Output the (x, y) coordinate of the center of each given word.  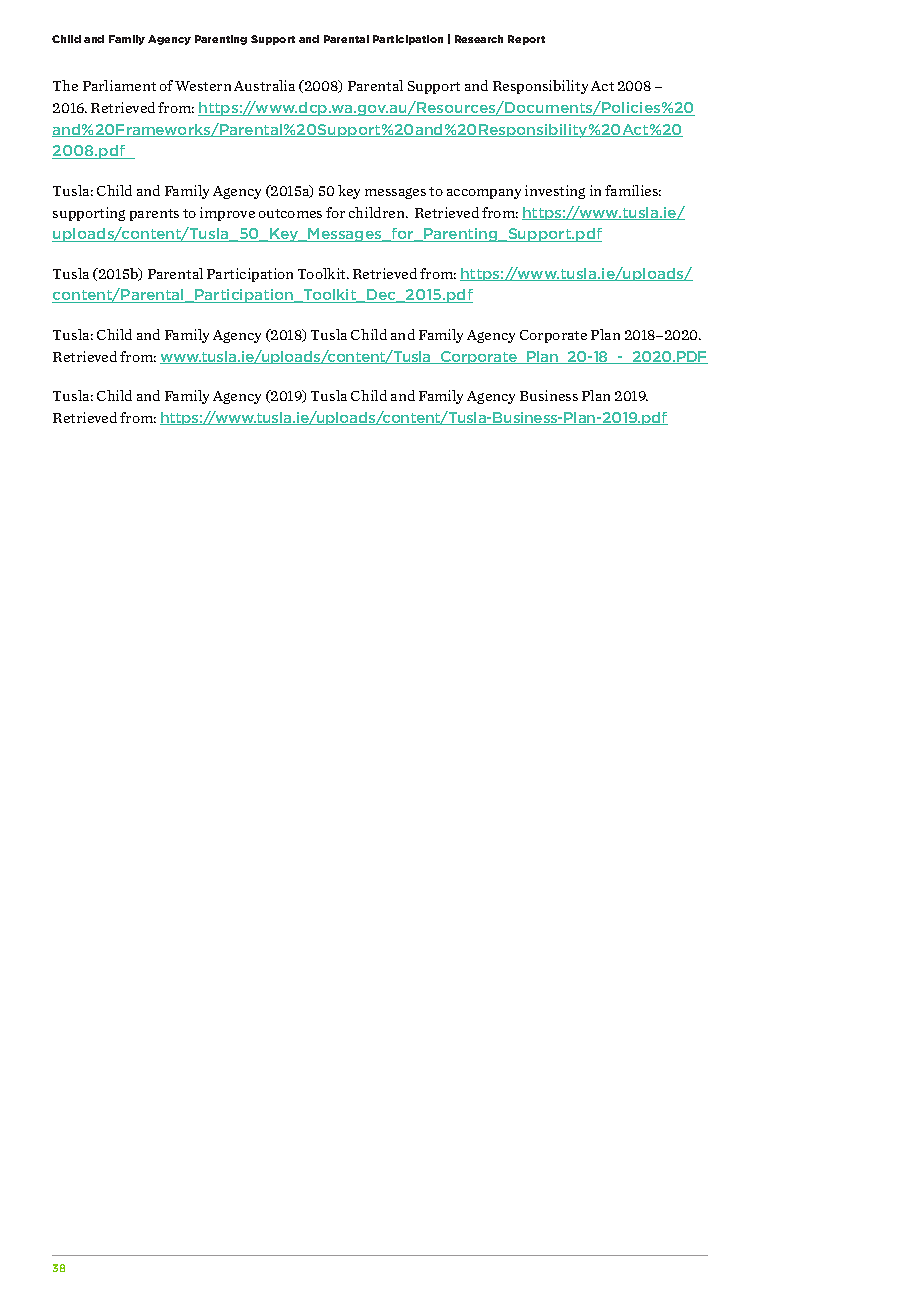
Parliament (119, 85)
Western (203, 86)
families (633, 190)
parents (154, 215)
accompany (484, 194)
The (65, 85)
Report (526, 40)
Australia (264, 85)
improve (227, 214)
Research (479, 39)
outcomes (290, 213)
